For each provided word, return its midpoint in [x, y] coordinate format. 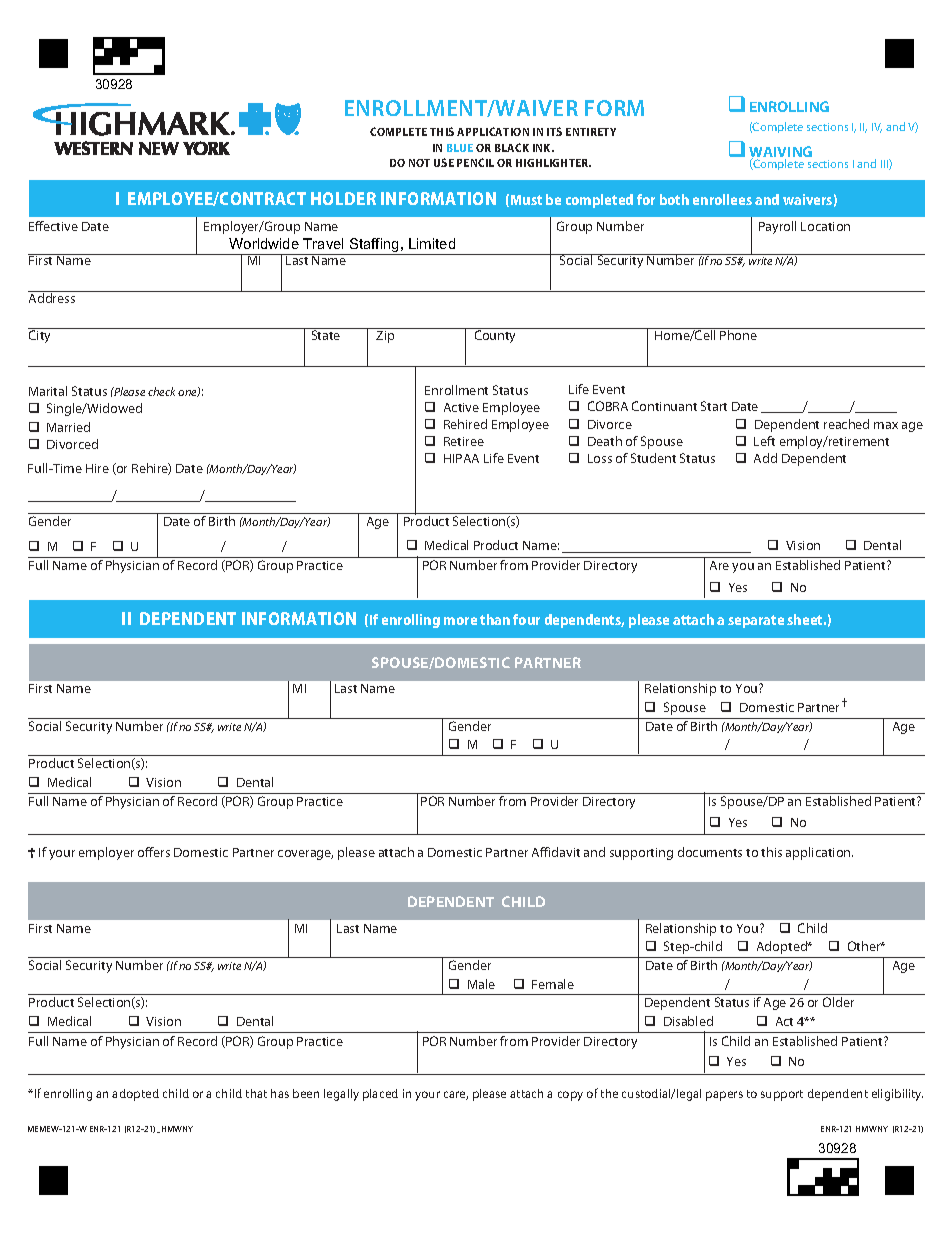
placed [380, 1095]
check [161, 391]
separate [756, 621]
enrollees [722, 199]
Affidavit [556, 852]
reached [846, 424]
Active [461, 407]
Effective [53, 226]
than [495, 619]
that [256, 1093]
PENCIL [475, 162]
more [460, 621]
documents [710, 852]
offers [154, 852]
